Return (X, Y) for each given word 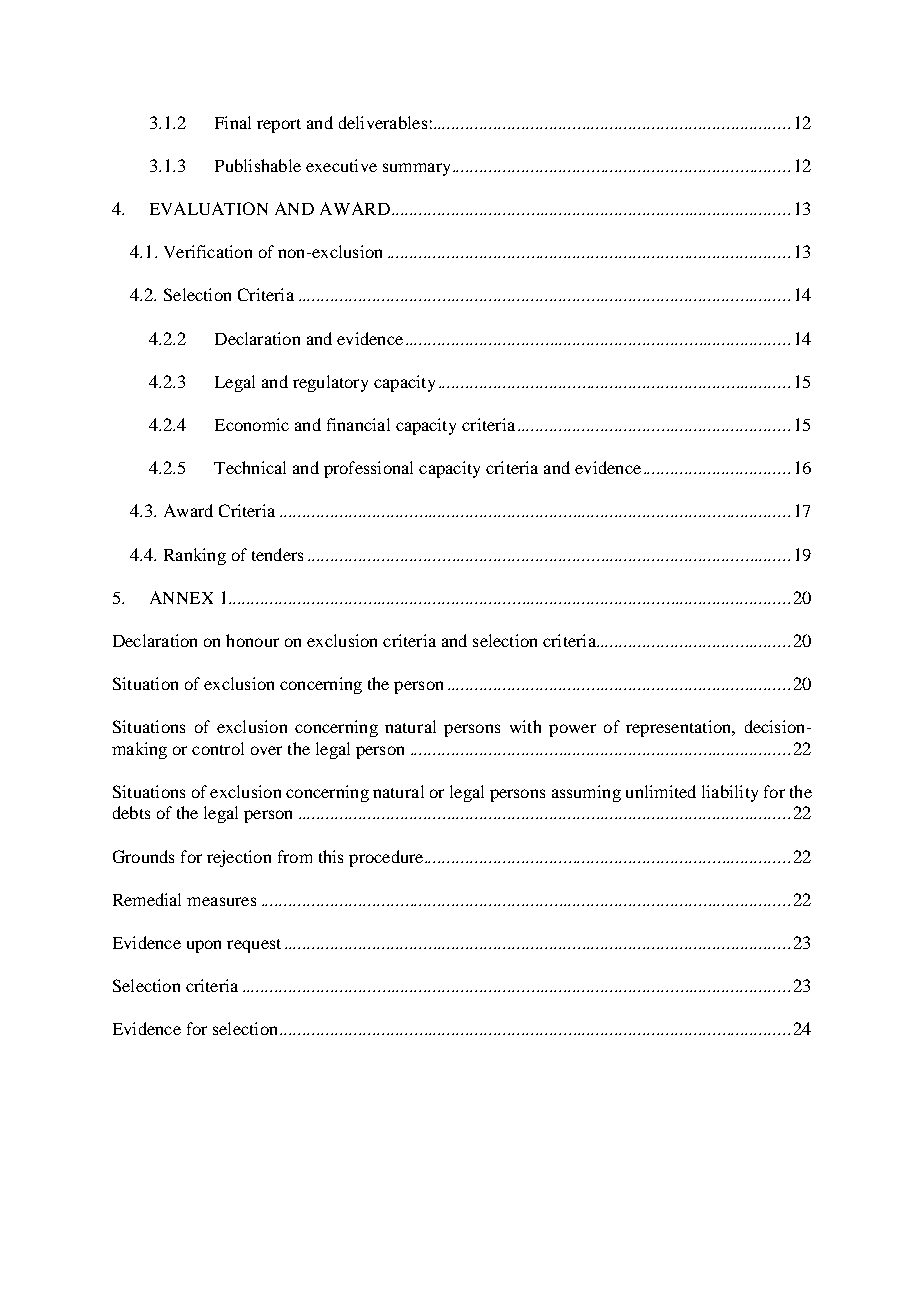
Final (233, 122)
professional (368, 469)
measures (221, 901)
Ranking (195, 556)
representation (680, 728)
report (279, 126)
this (331, 856)
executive (341, 165)
